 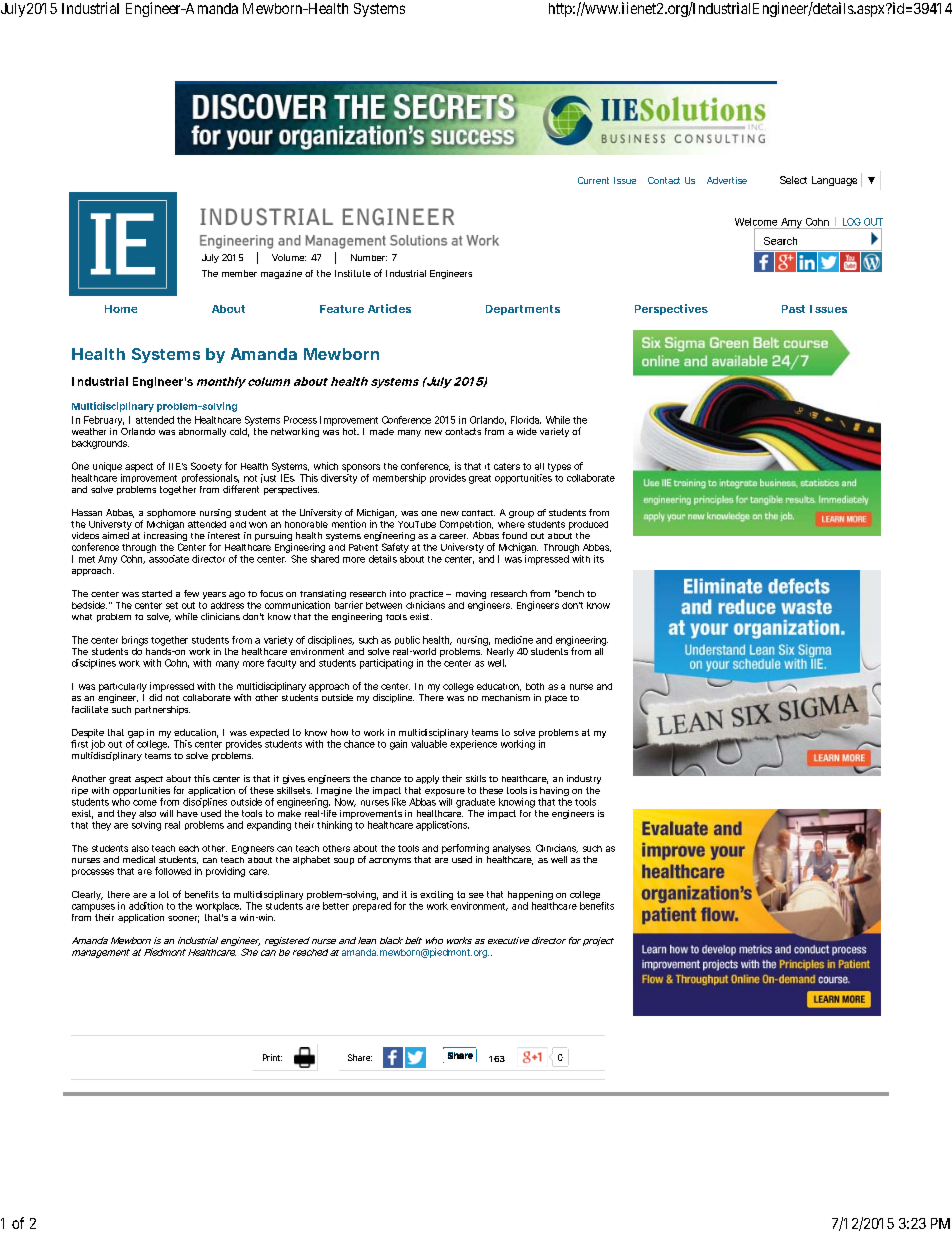 I want to click on Past, so click(x=793, y=309).
